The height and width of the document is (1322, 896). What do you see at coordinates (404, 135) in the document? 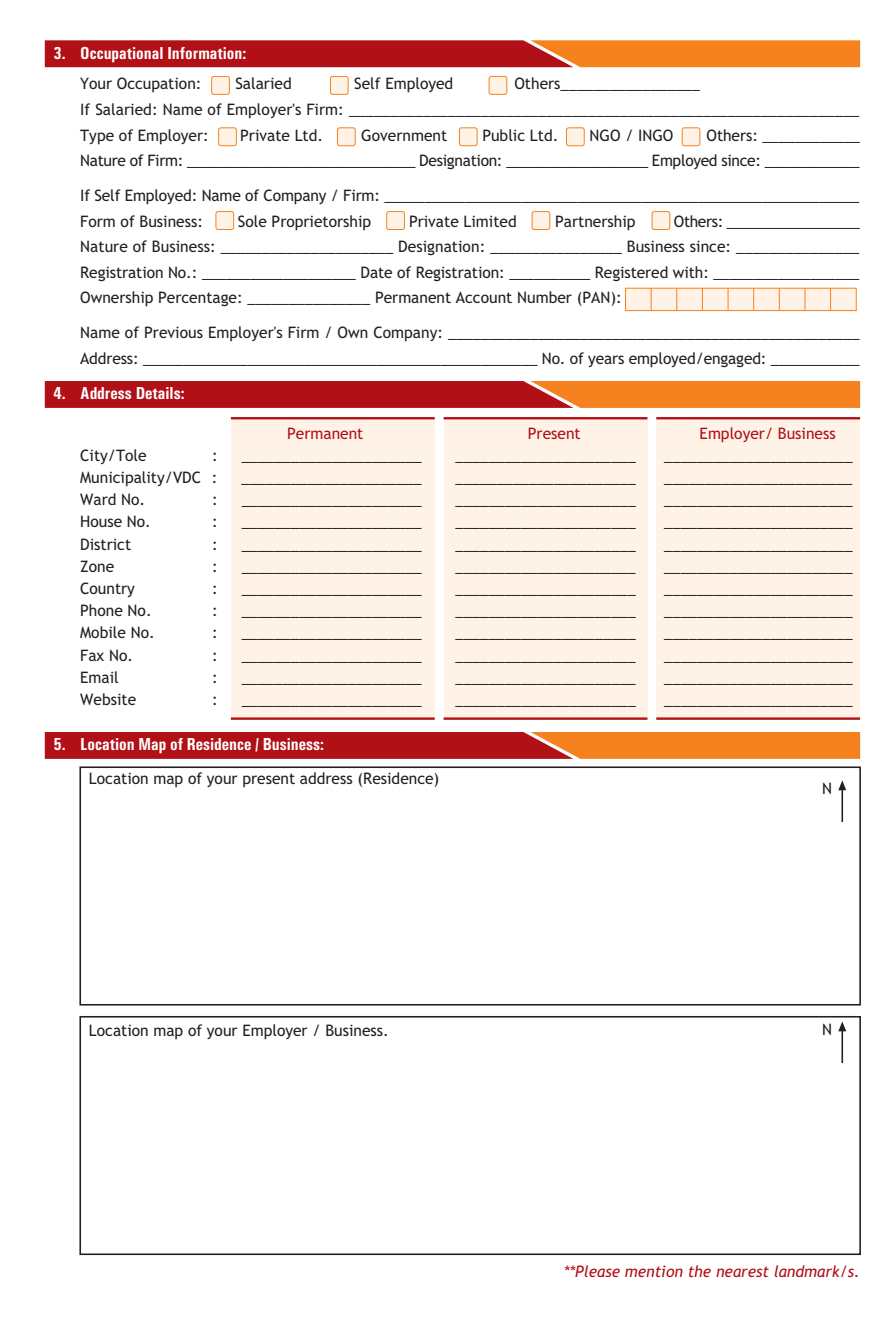
I see `Government` at bounding box center [404, 135].
